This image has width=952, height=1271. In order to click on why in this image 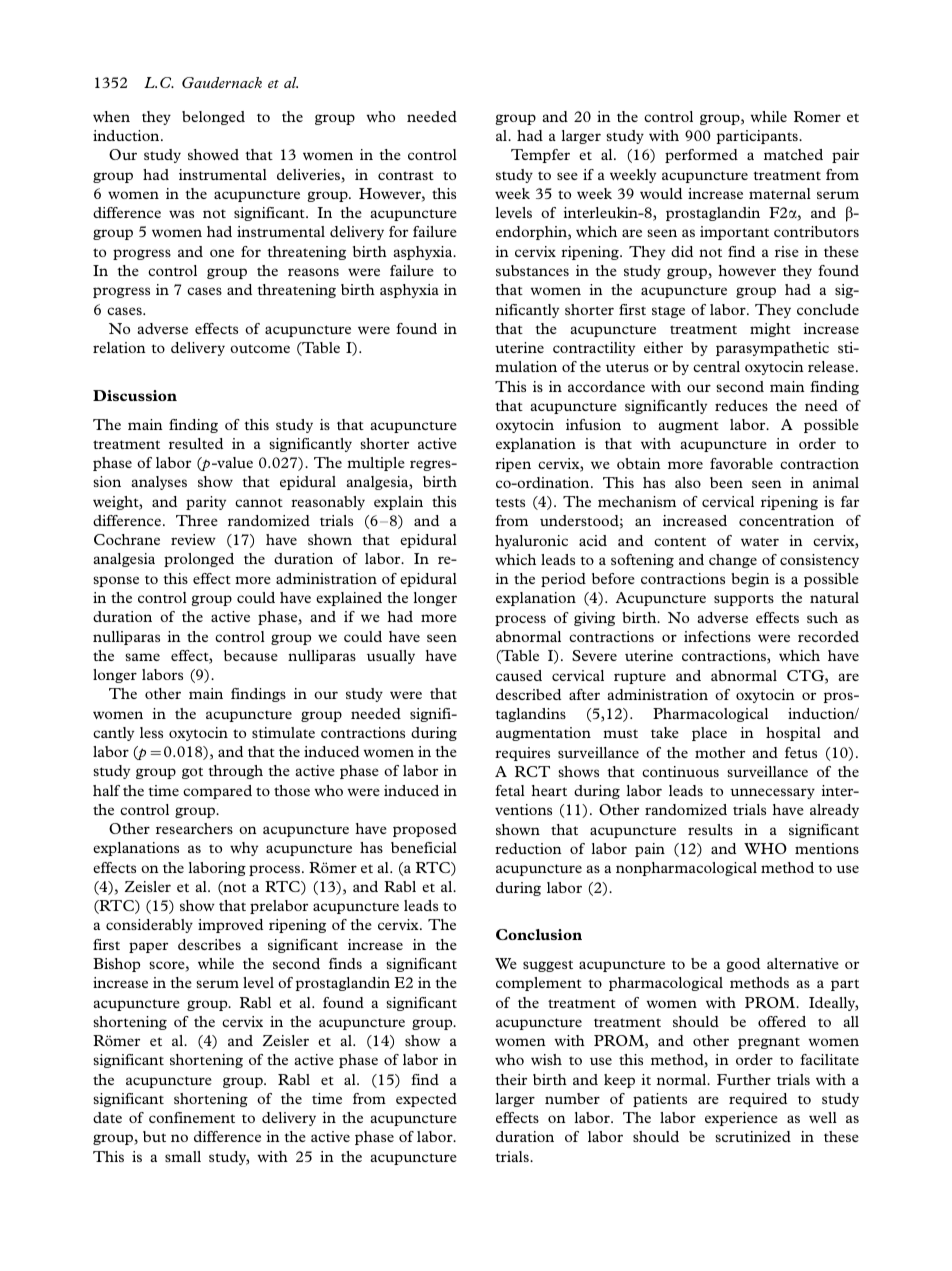, I will do `click(244, 849)`.
